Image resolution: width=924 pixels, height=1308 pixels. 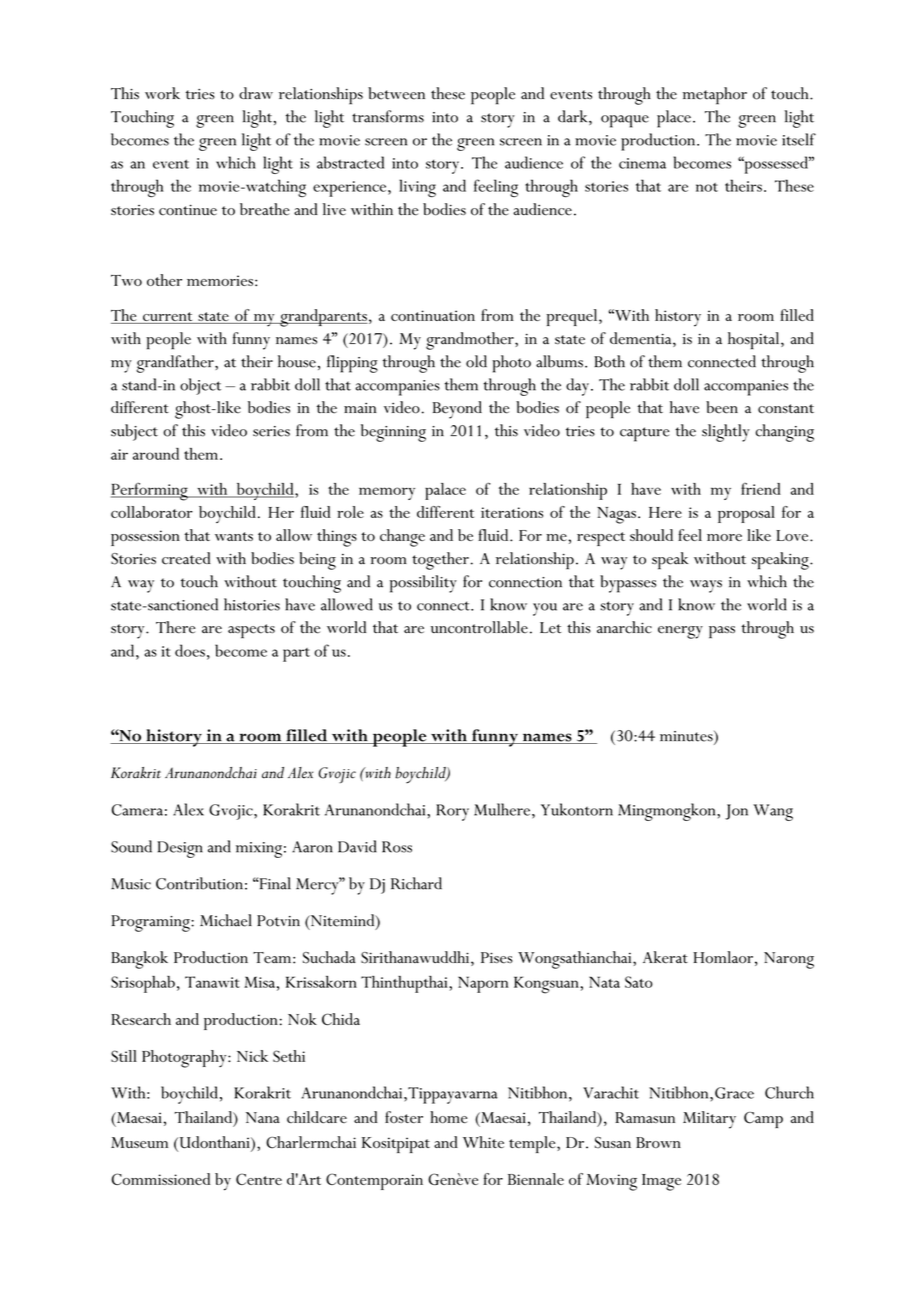 What do you see at coordinates (709, 1120) in the screenshot?
I see `Military` at bounding box center [709, 1120].
